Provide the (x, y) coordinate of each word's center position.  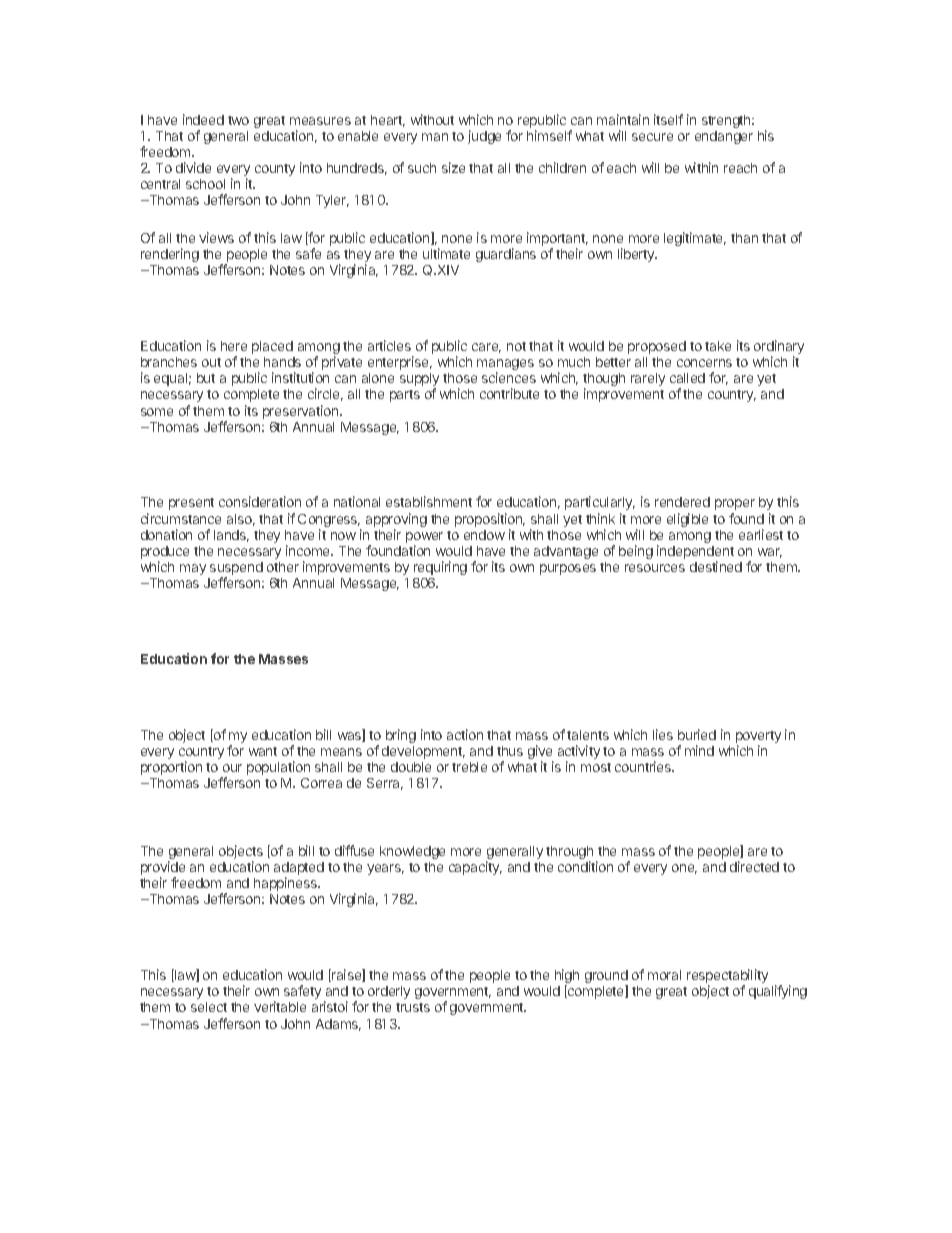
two (238, 120)
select (209, 1007)
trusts (413, 1007)
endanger (724, 137)
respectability (727, 977)
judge (484, 137)
